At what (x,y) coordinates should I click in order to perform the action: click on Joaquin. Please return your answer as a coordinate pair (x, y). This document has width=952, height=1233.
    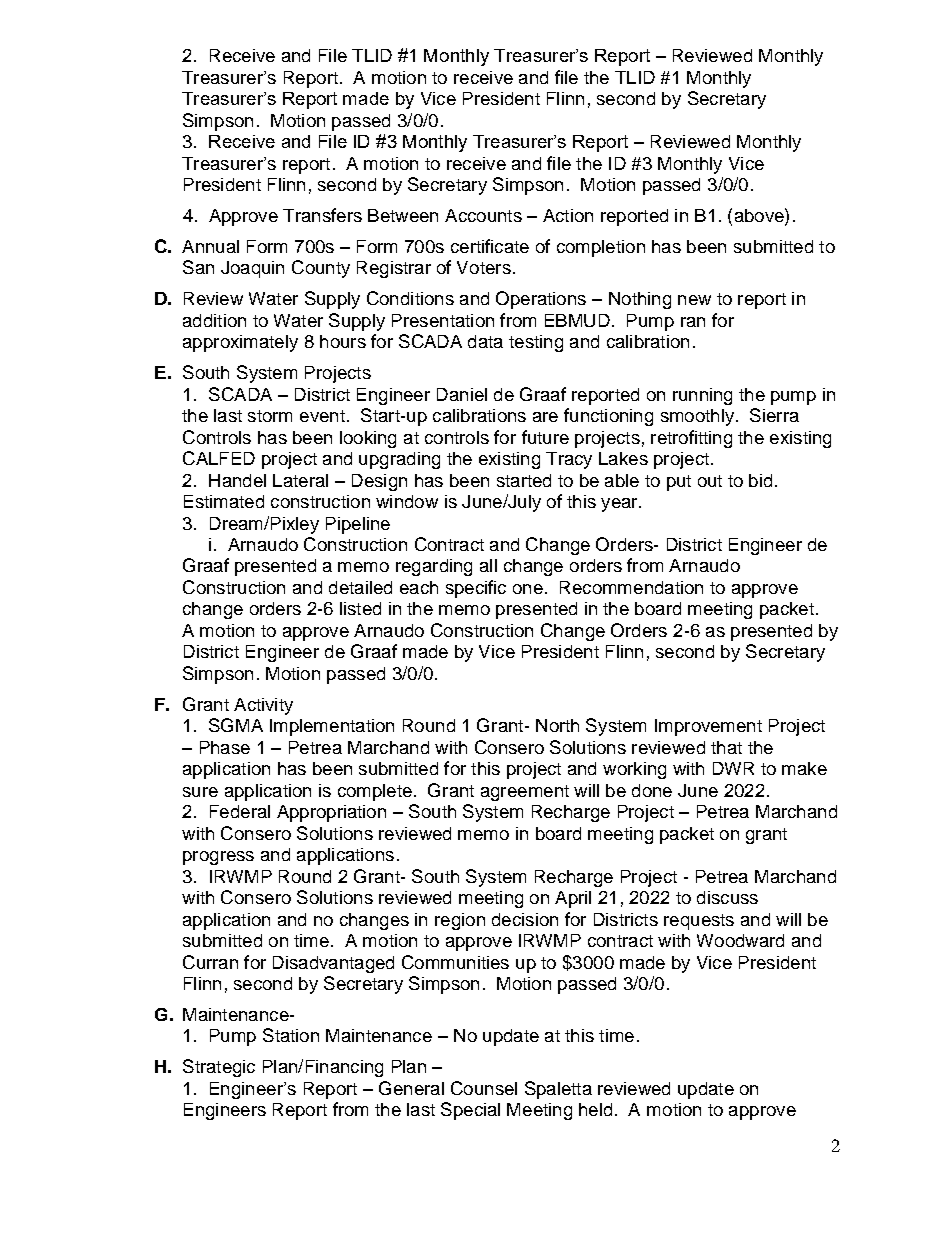
    Looking at the image, I should click on (252, 269).
